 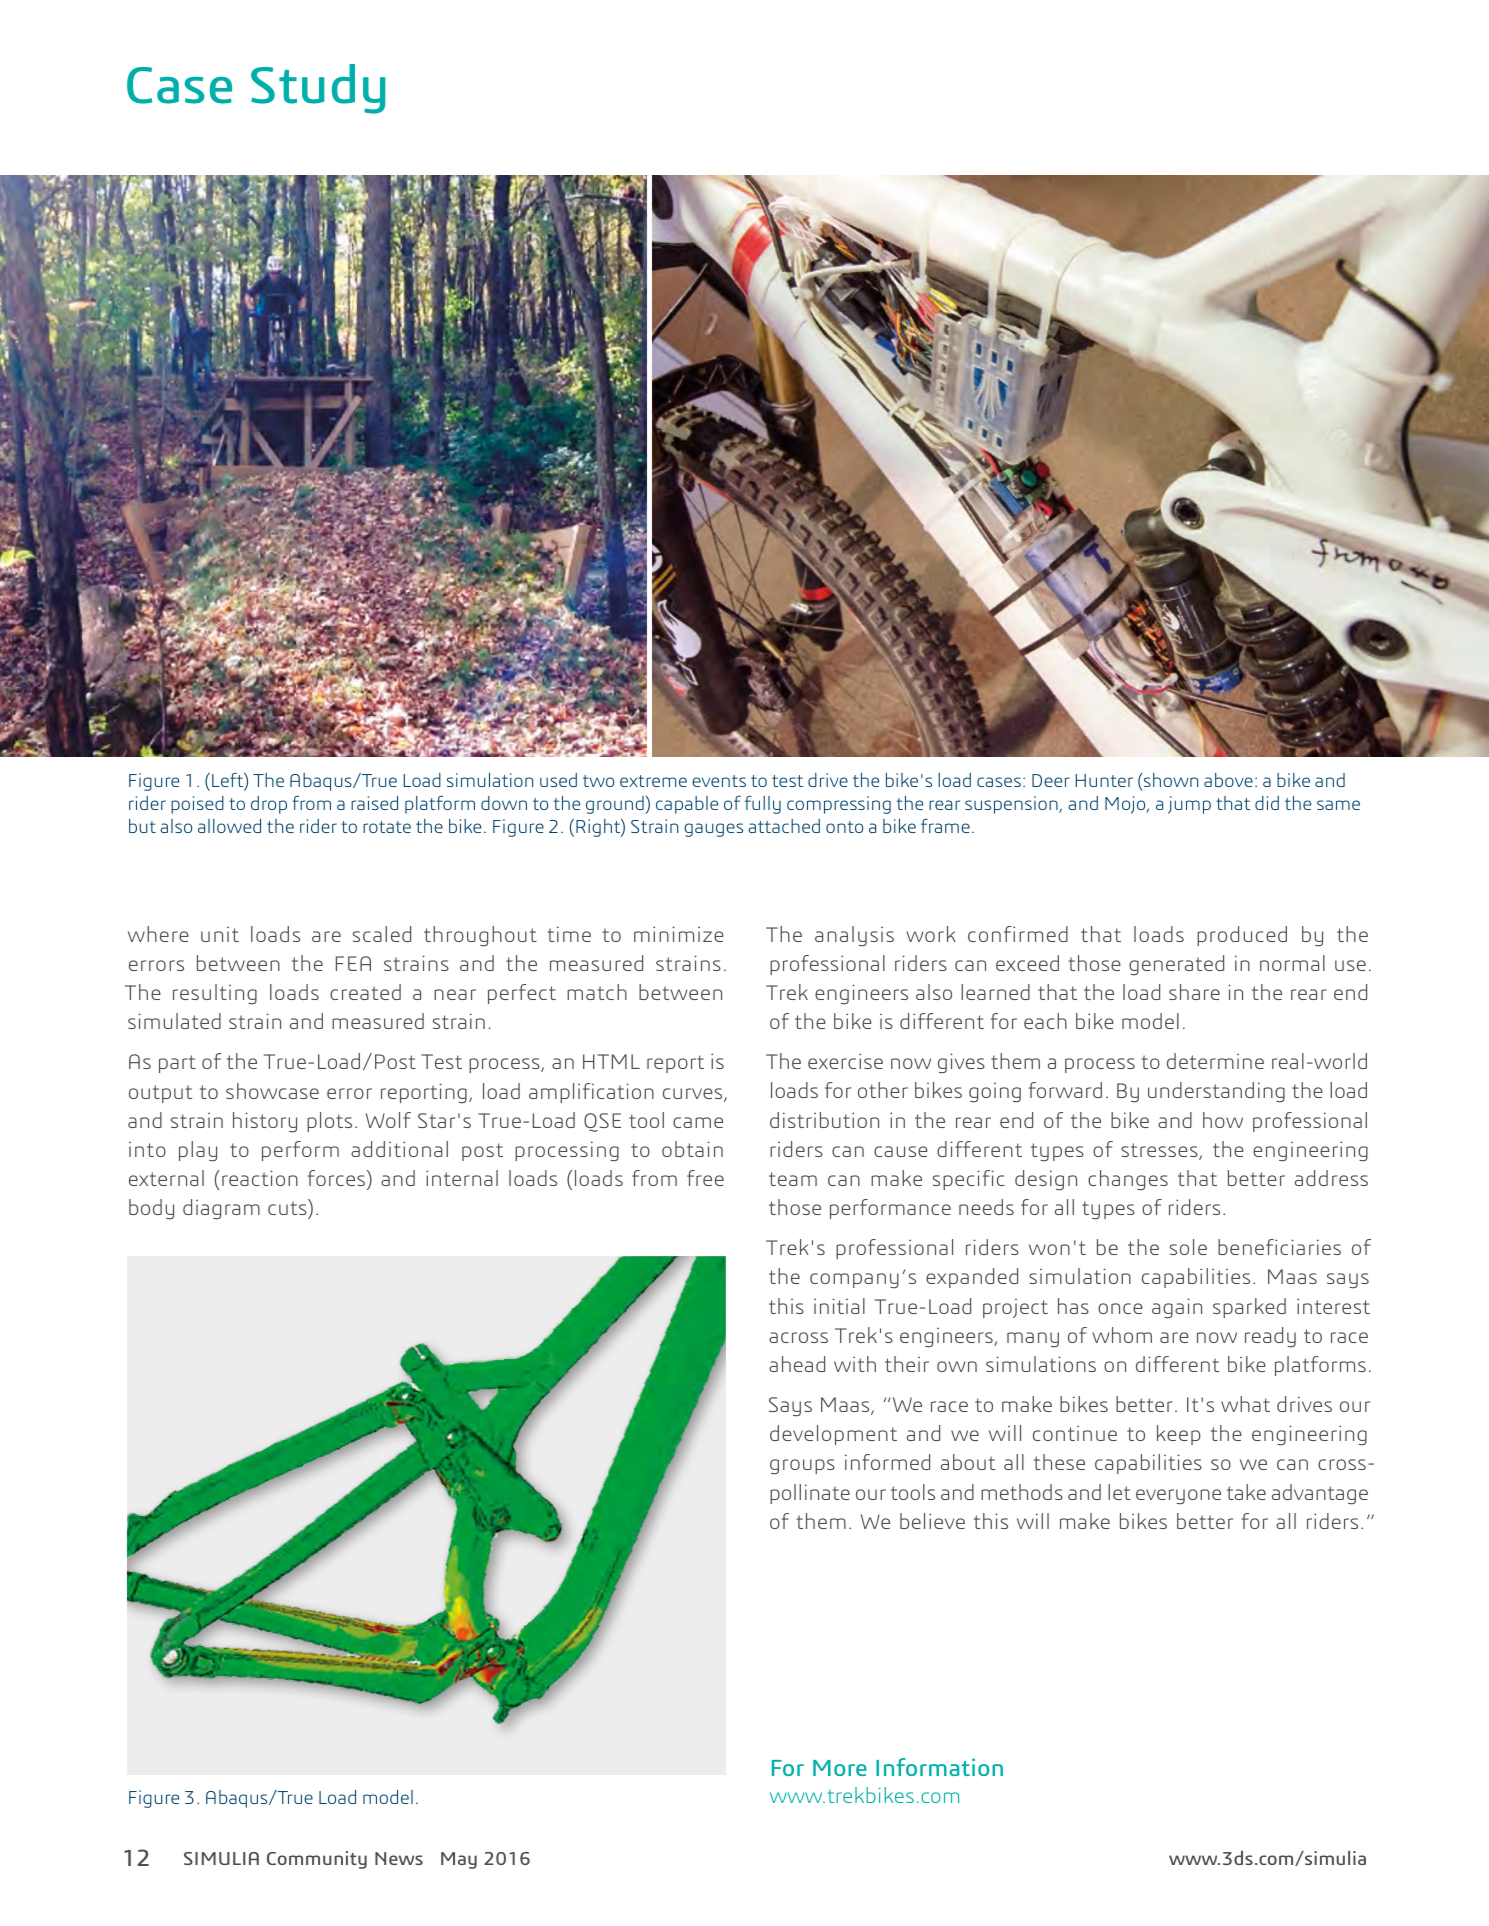 I want to click on obtain, so click(x=692, y=1149).
